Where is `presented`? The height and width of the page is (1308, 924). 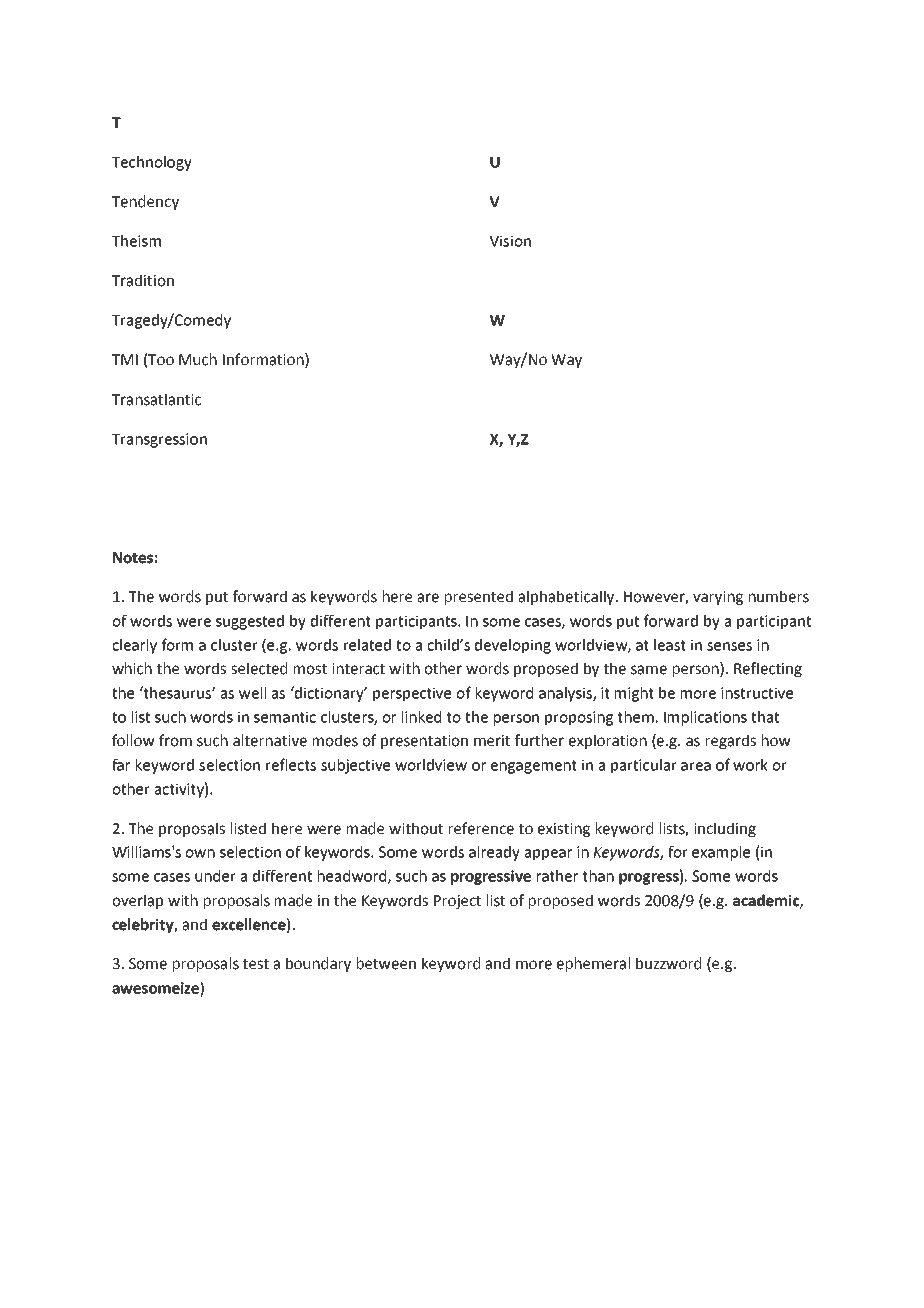
presented is located at coordinates (479, 597).
